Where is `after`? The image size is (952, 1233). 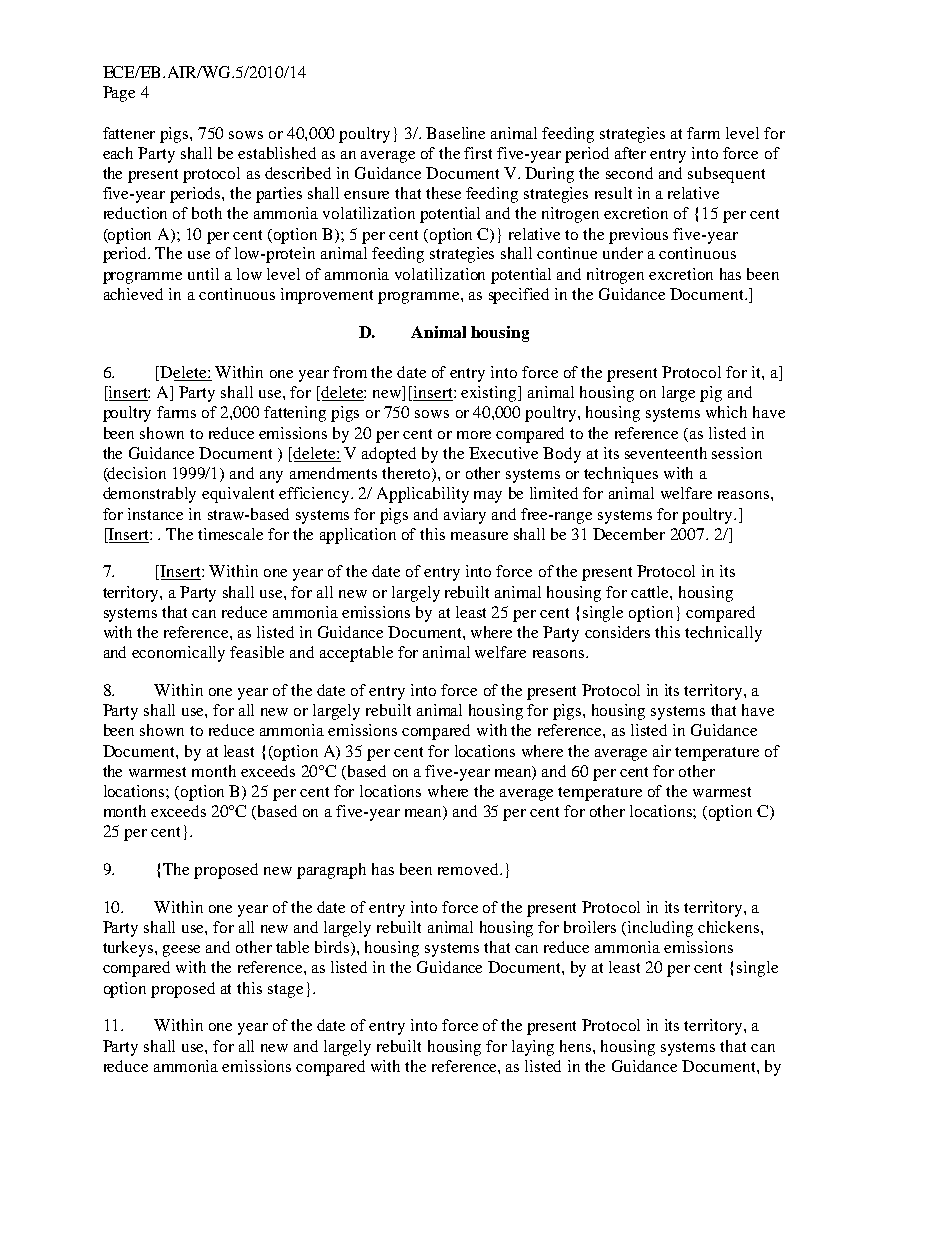 after is located at coordinates (630, 153).
